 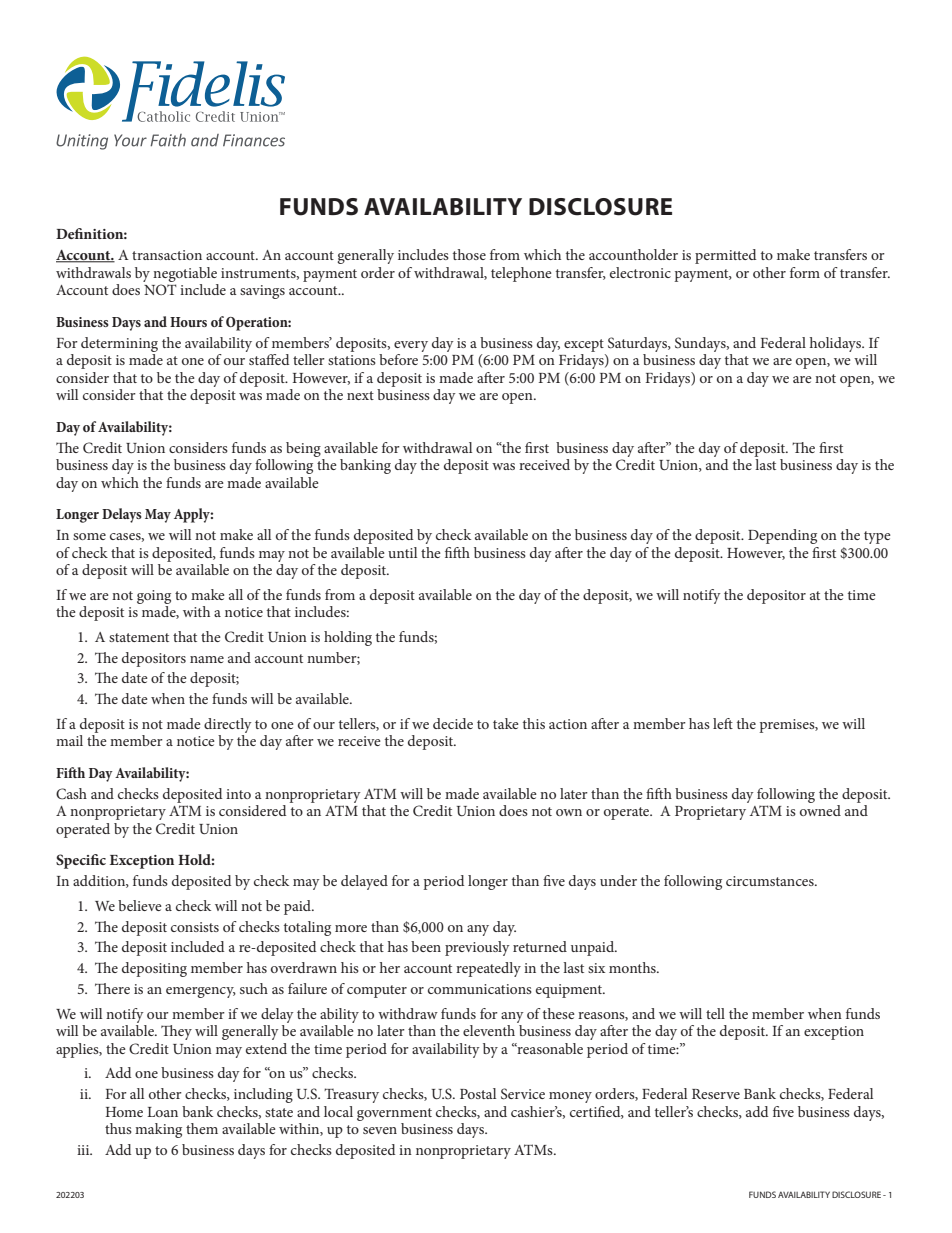 What do you see at coordinates (185, 274) in the page?
I see `negotiable` at bounding box center [185, 274].
